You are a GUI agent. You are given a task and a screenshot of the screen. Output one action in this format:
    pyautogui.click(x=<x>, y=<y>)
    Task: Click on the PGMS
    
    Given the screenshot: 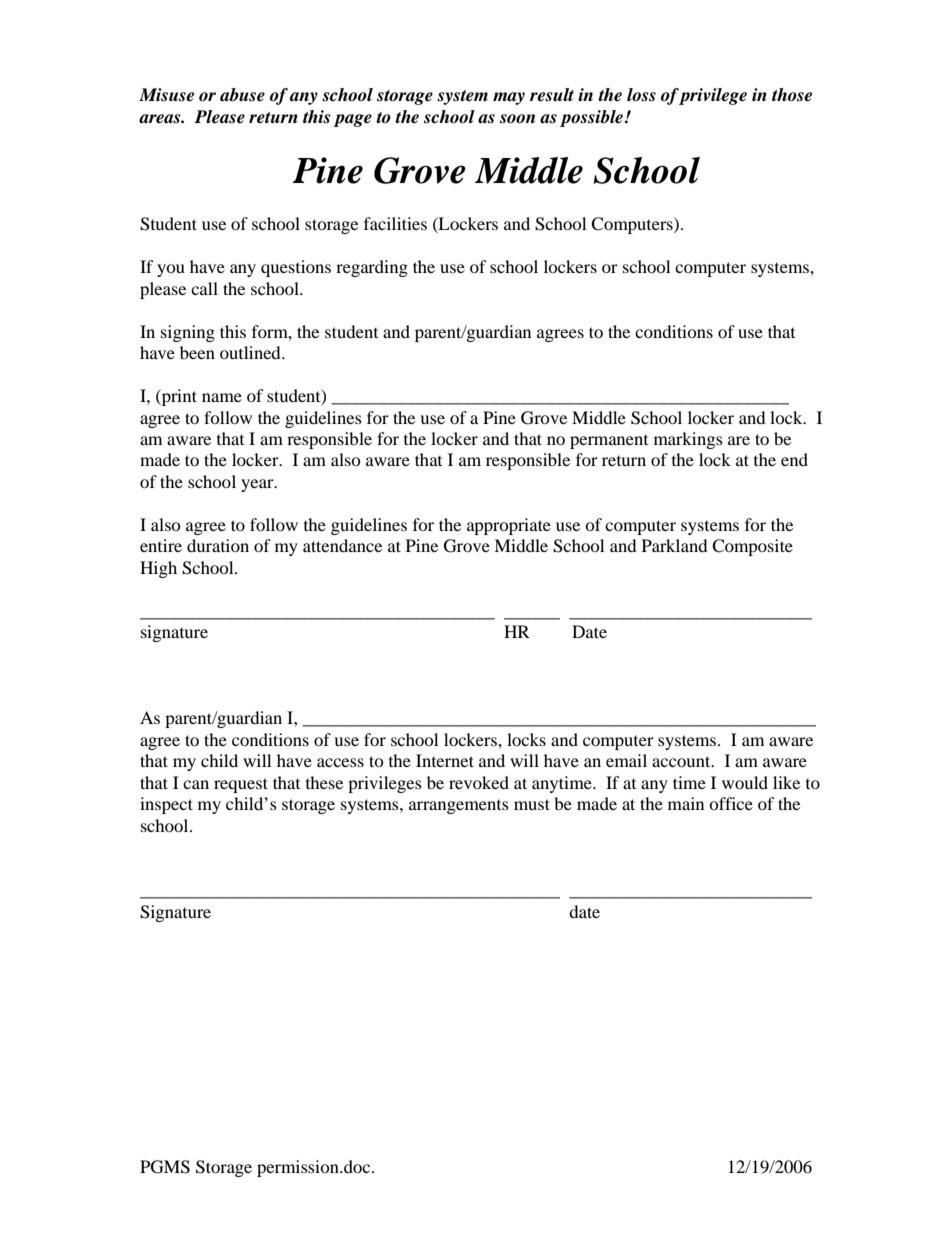 What is the action you would take?
    pyautogui.click(x=165, y=1167)
